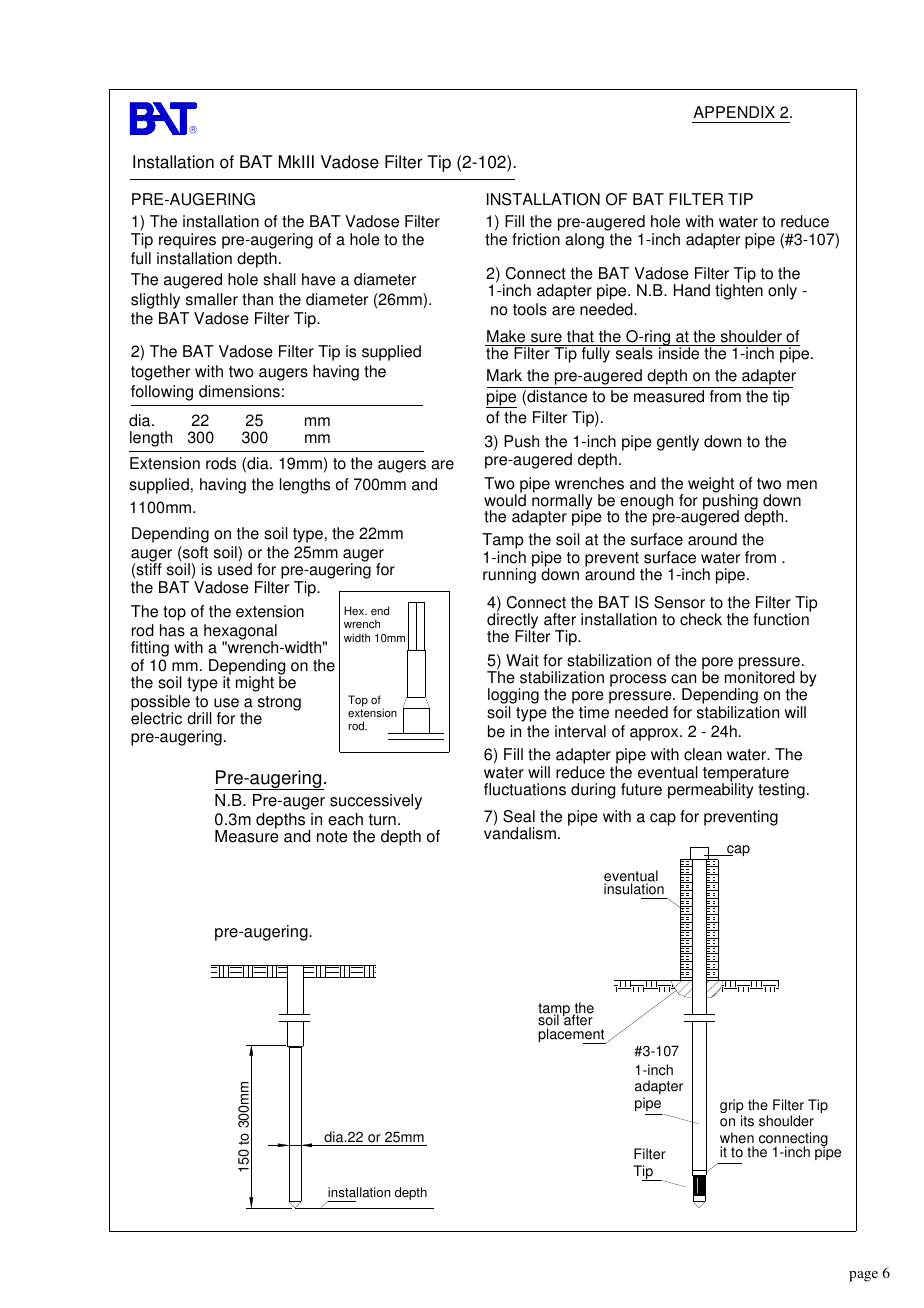 Image resolution: width=924 pixels, height=1308 pixels. I want to click on requires, so click(187, 241).
